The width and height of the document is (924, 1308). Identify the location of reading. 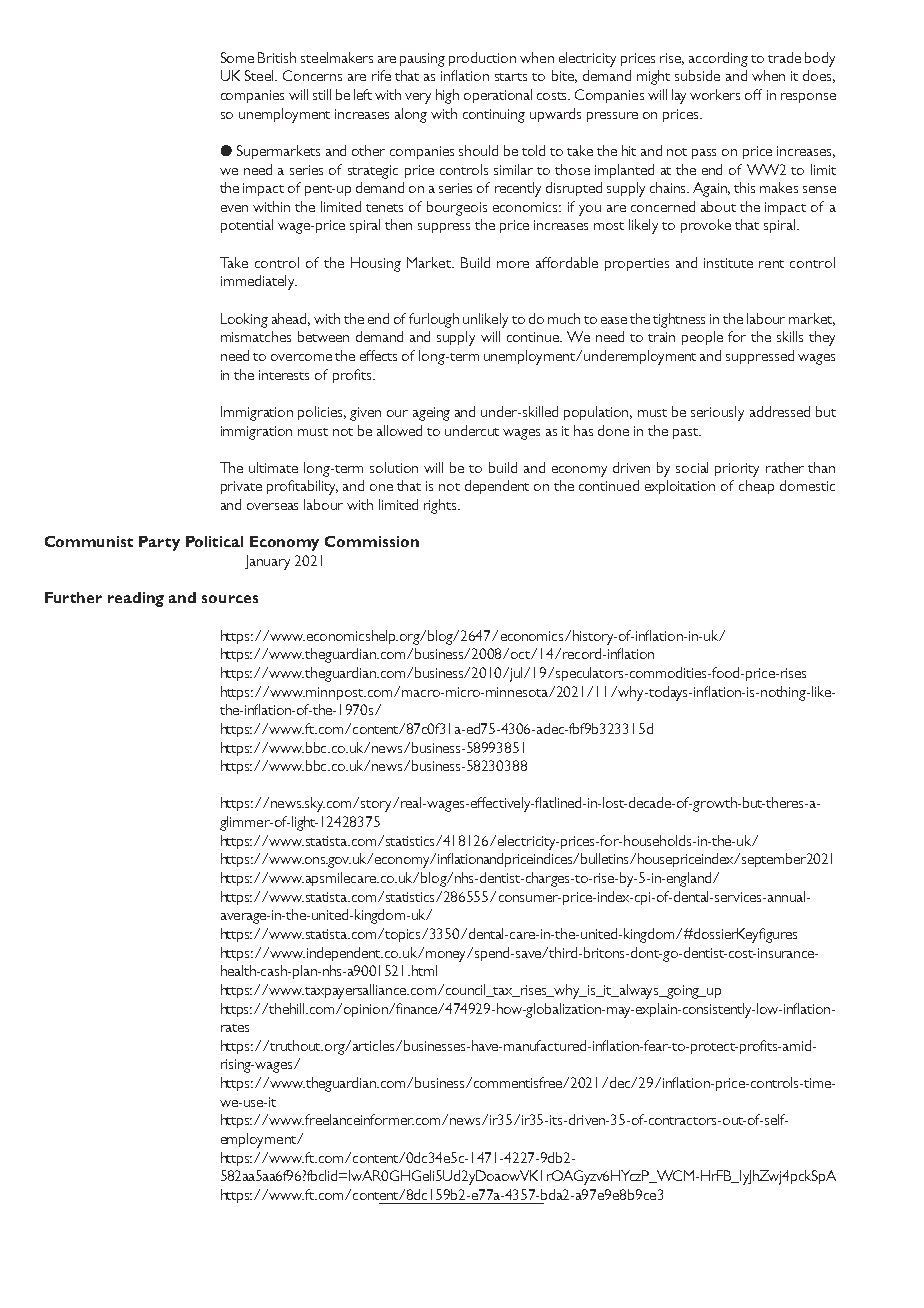
(136, 599).
